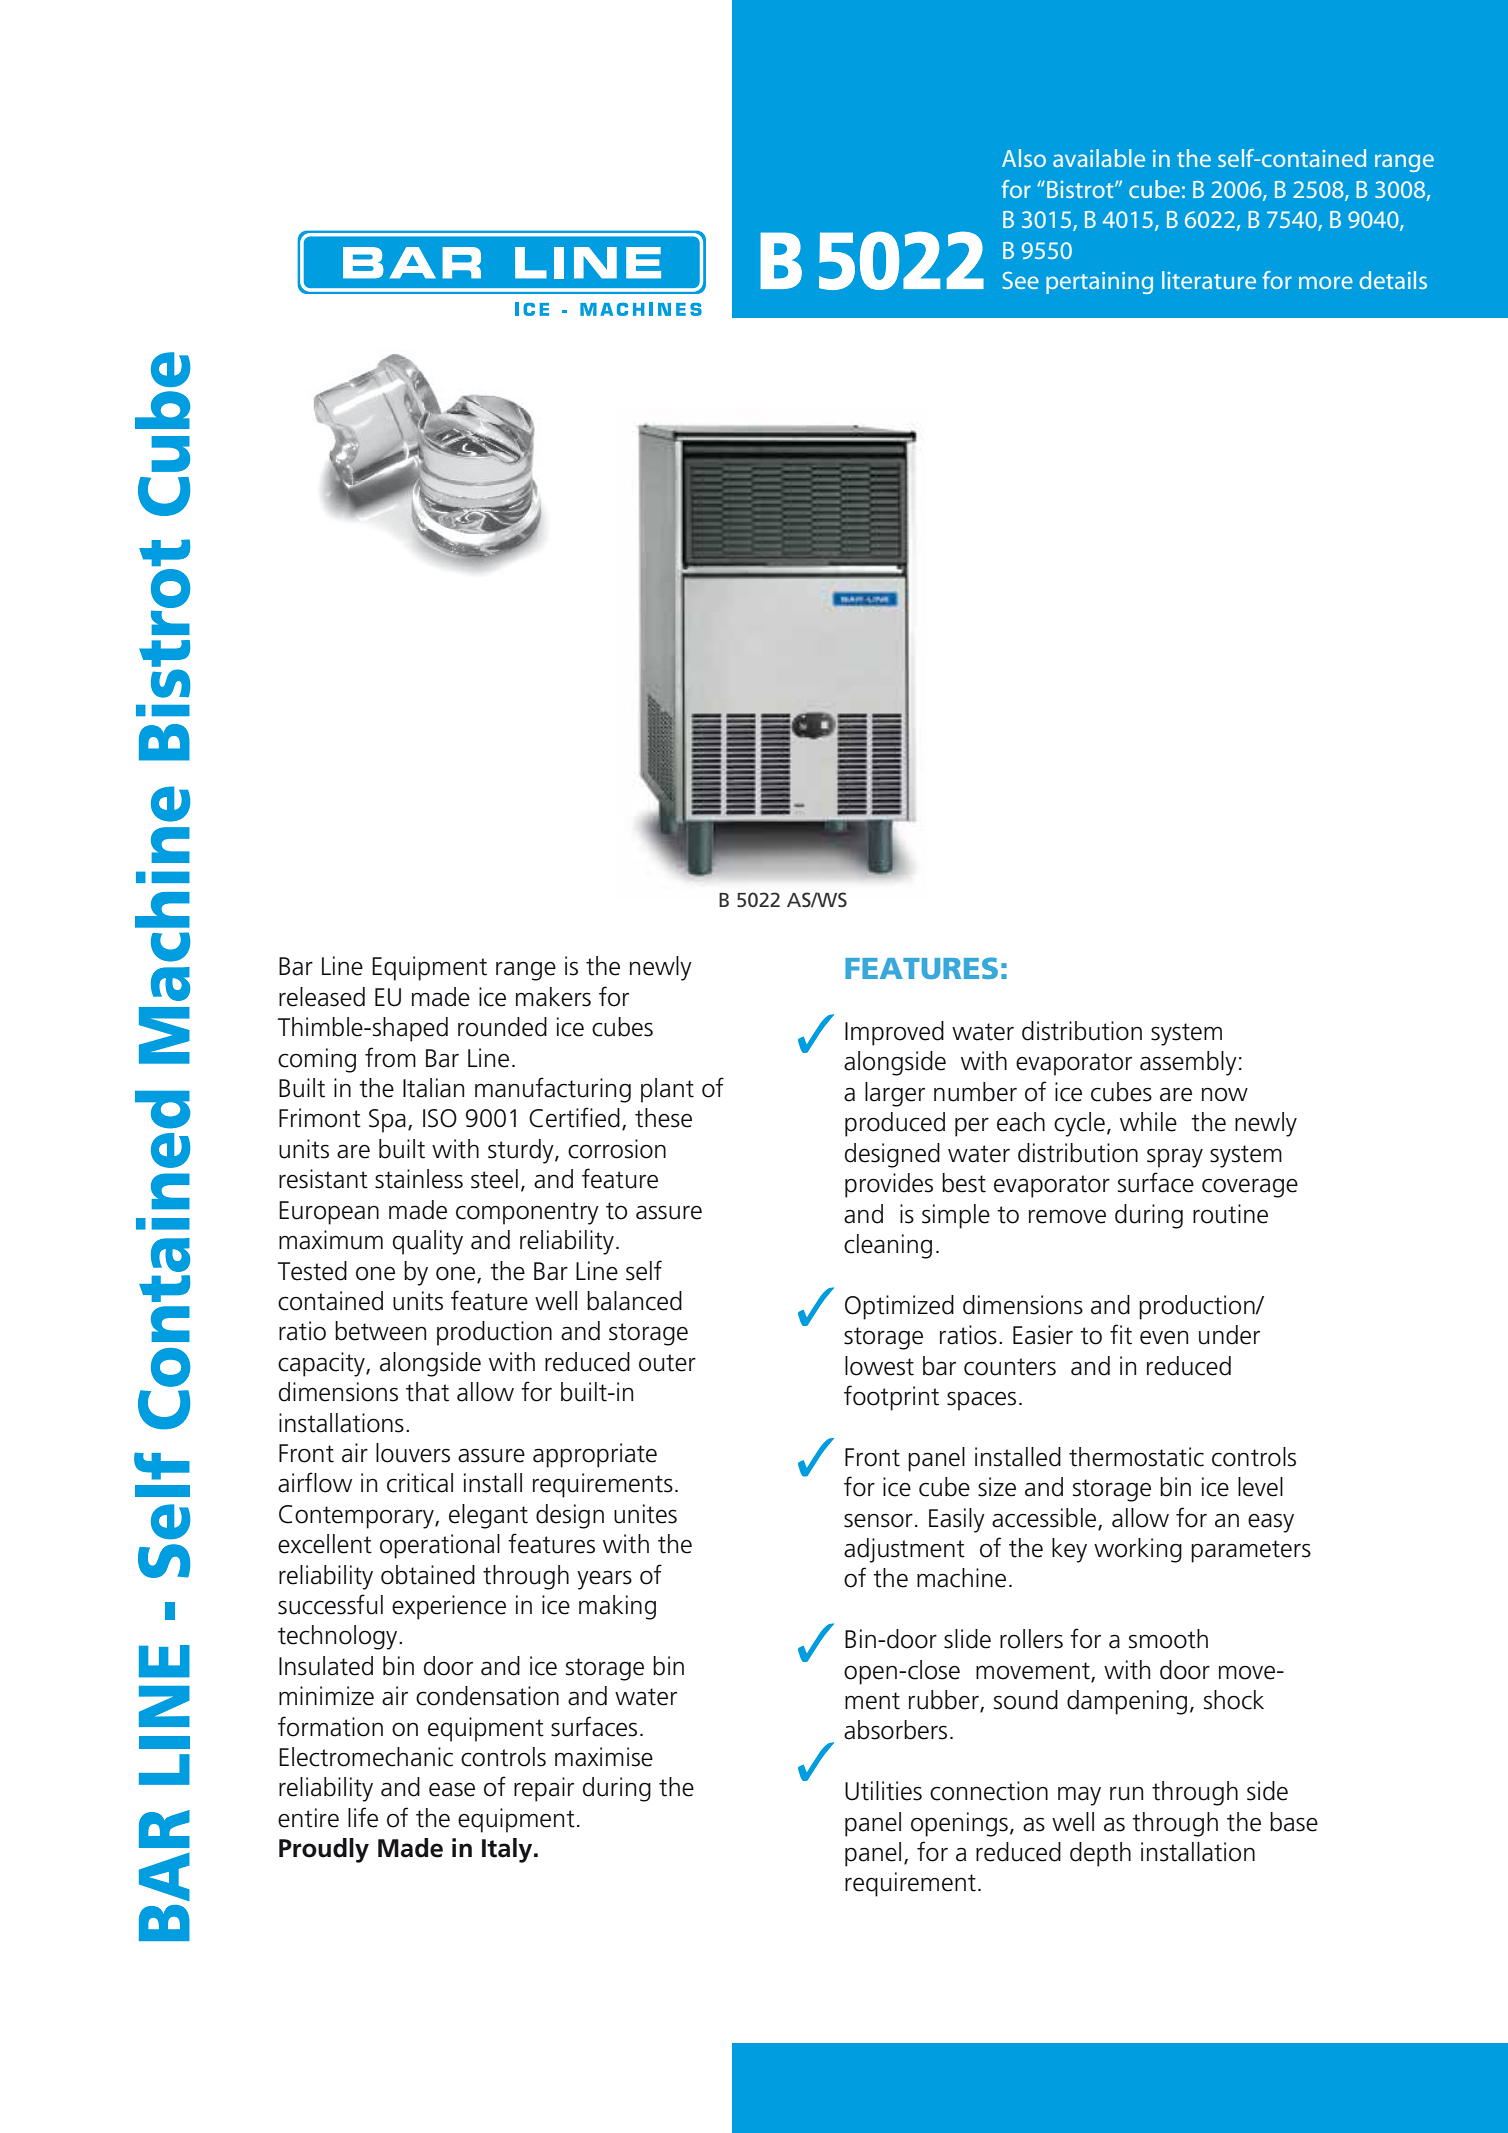 The image size is (1508, 2133). I want to click on Also, so click(1024, 158).
